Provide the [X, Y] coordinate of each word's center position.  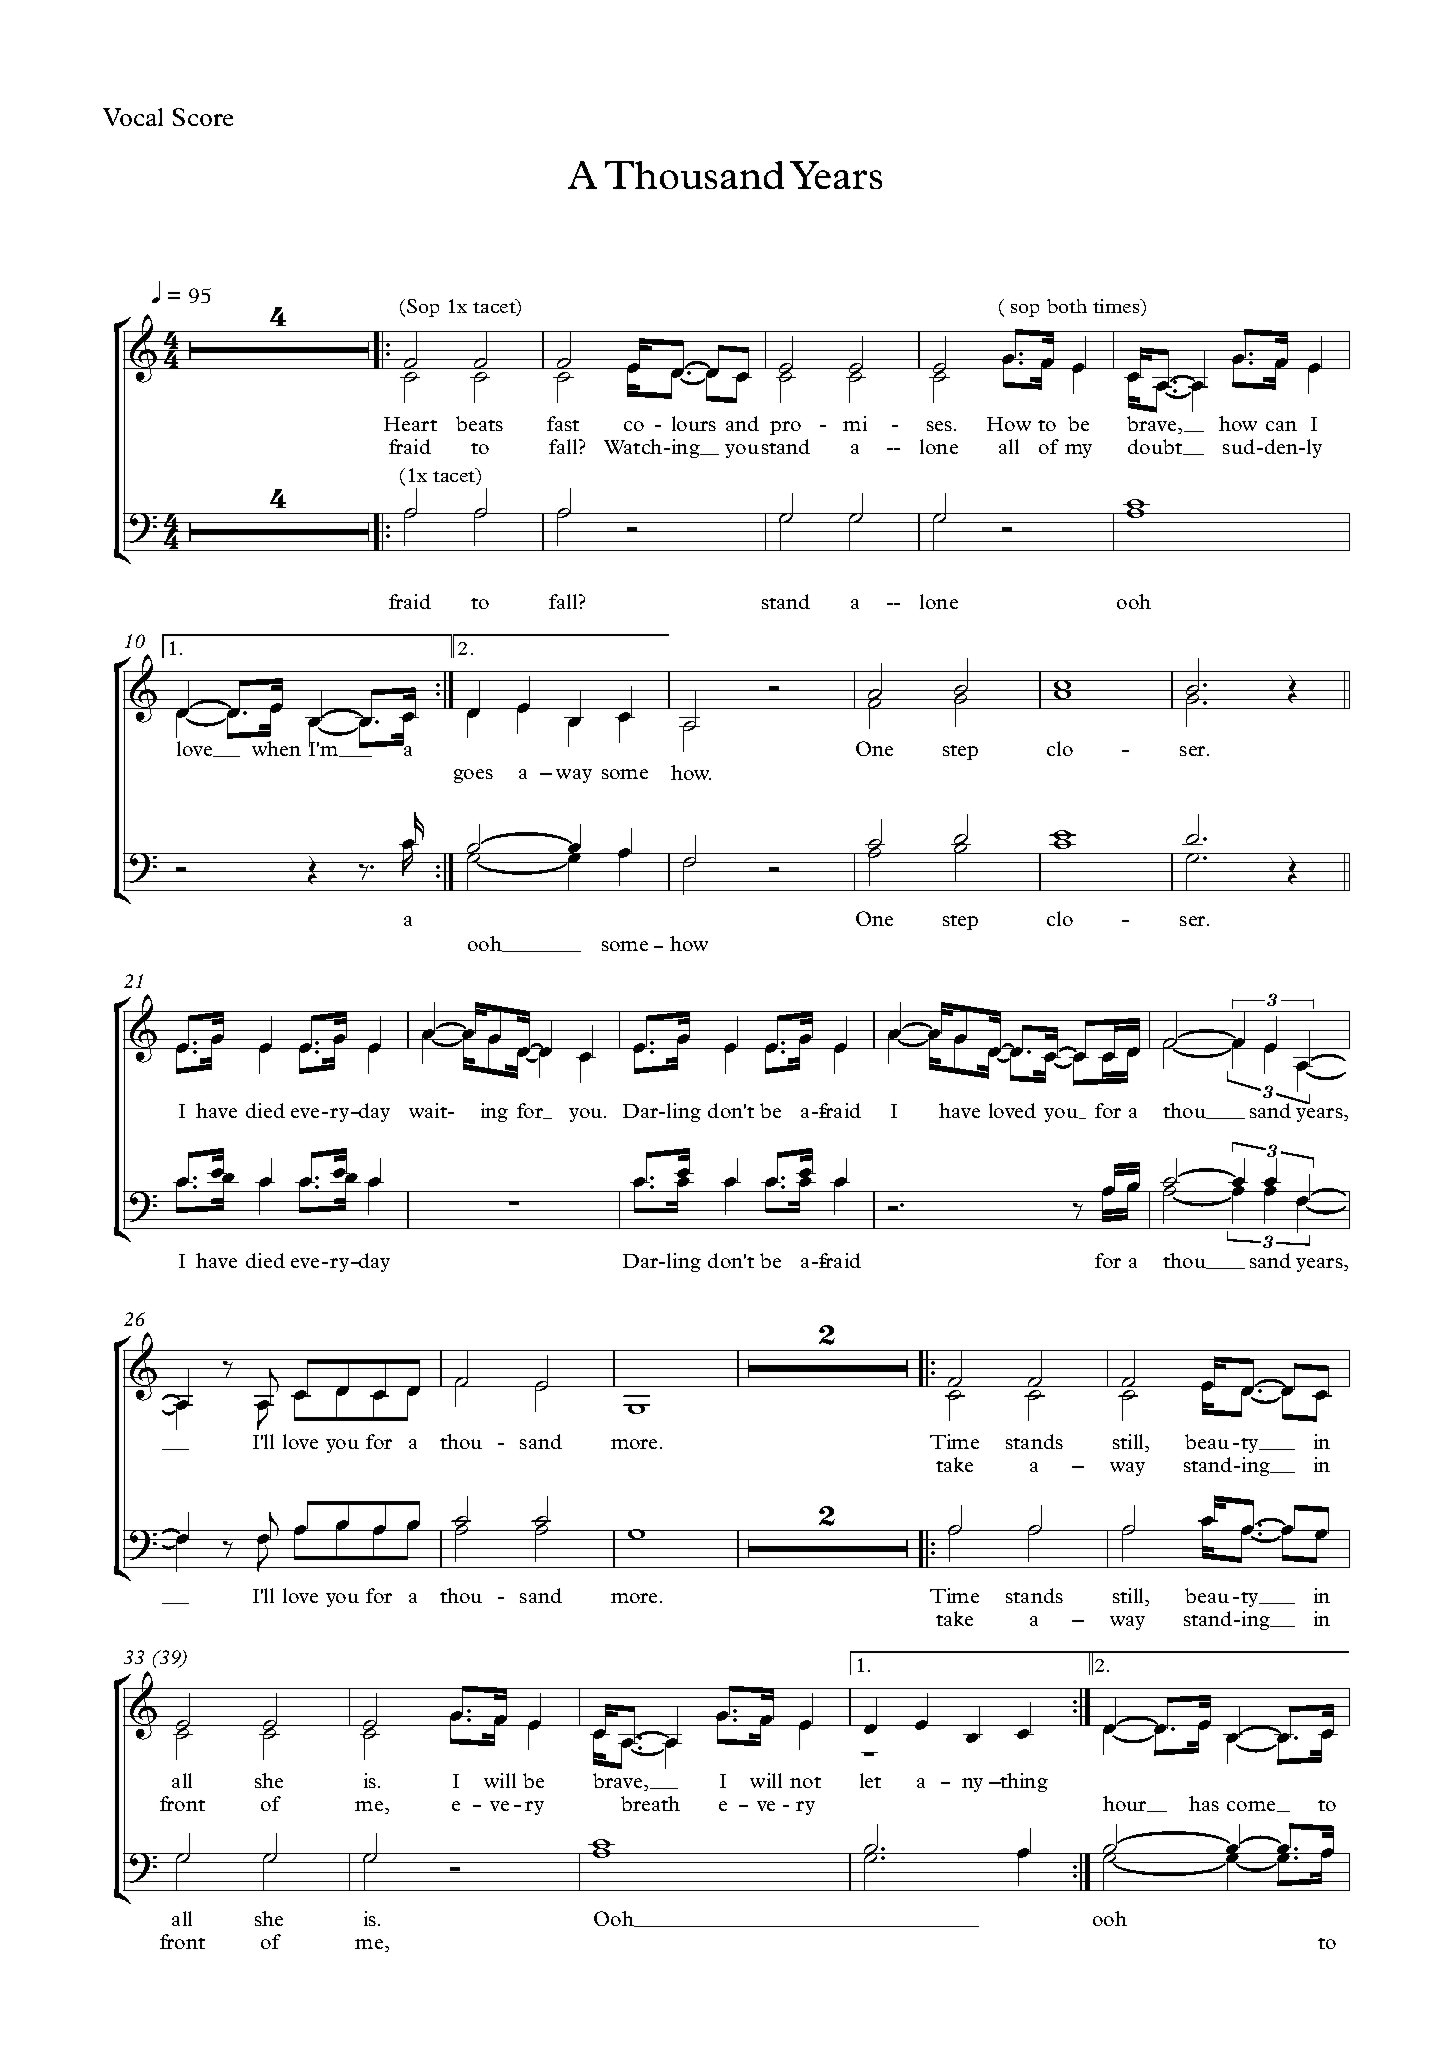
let [870, 1780]
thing [1023, 1782]
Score [203, 117]
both [1067, 306]
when [276, 748]
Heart [410, 424]
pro [785, 428]
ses [941, 426]
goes [473, 776]
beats [479, 423]
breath [650, 1803]
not [805, 1782]
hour [1126, 1804]
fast [563, 423]
